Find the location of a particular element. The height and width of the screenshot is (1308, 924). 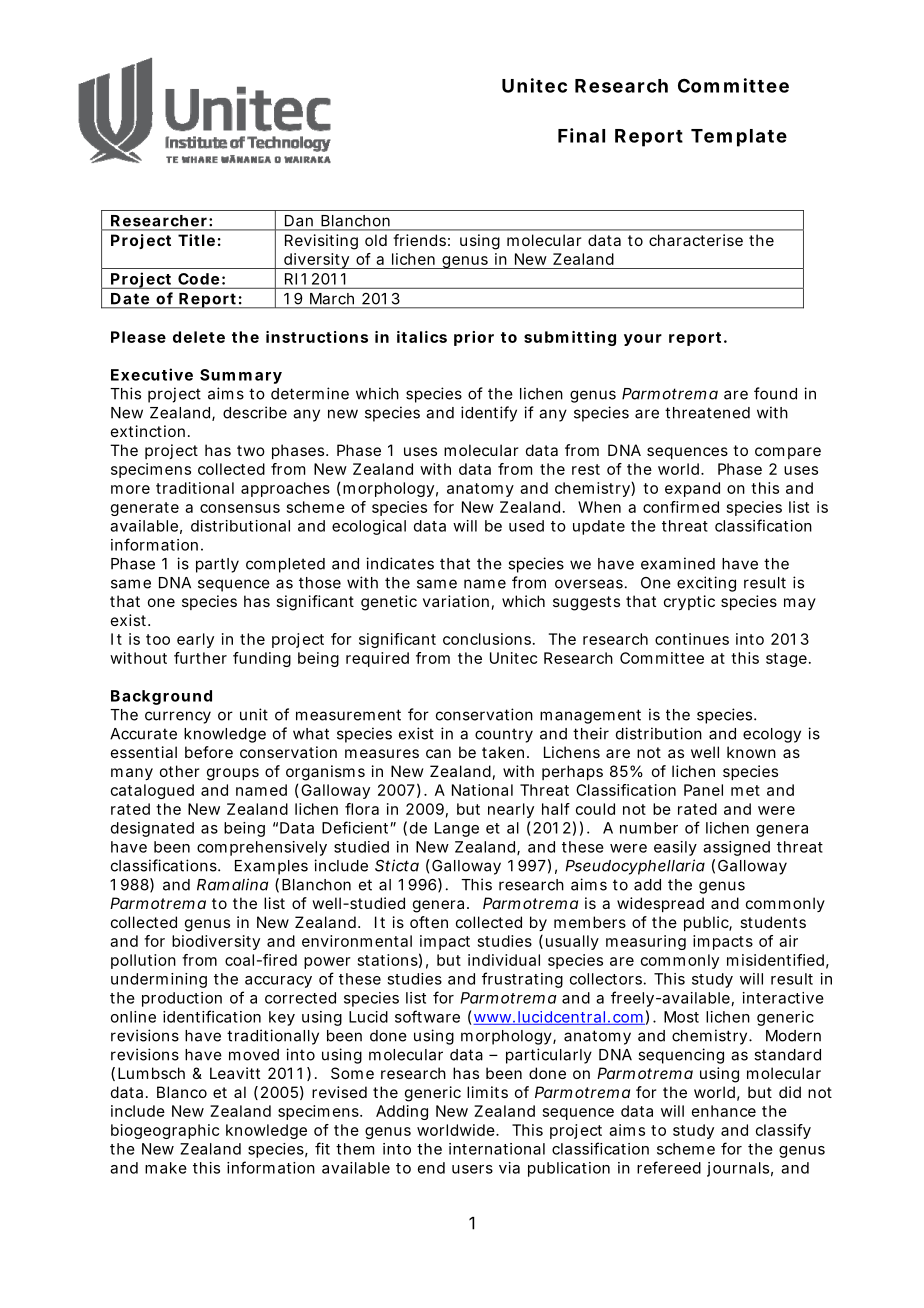

individual is located at coordinates (504, 960).
